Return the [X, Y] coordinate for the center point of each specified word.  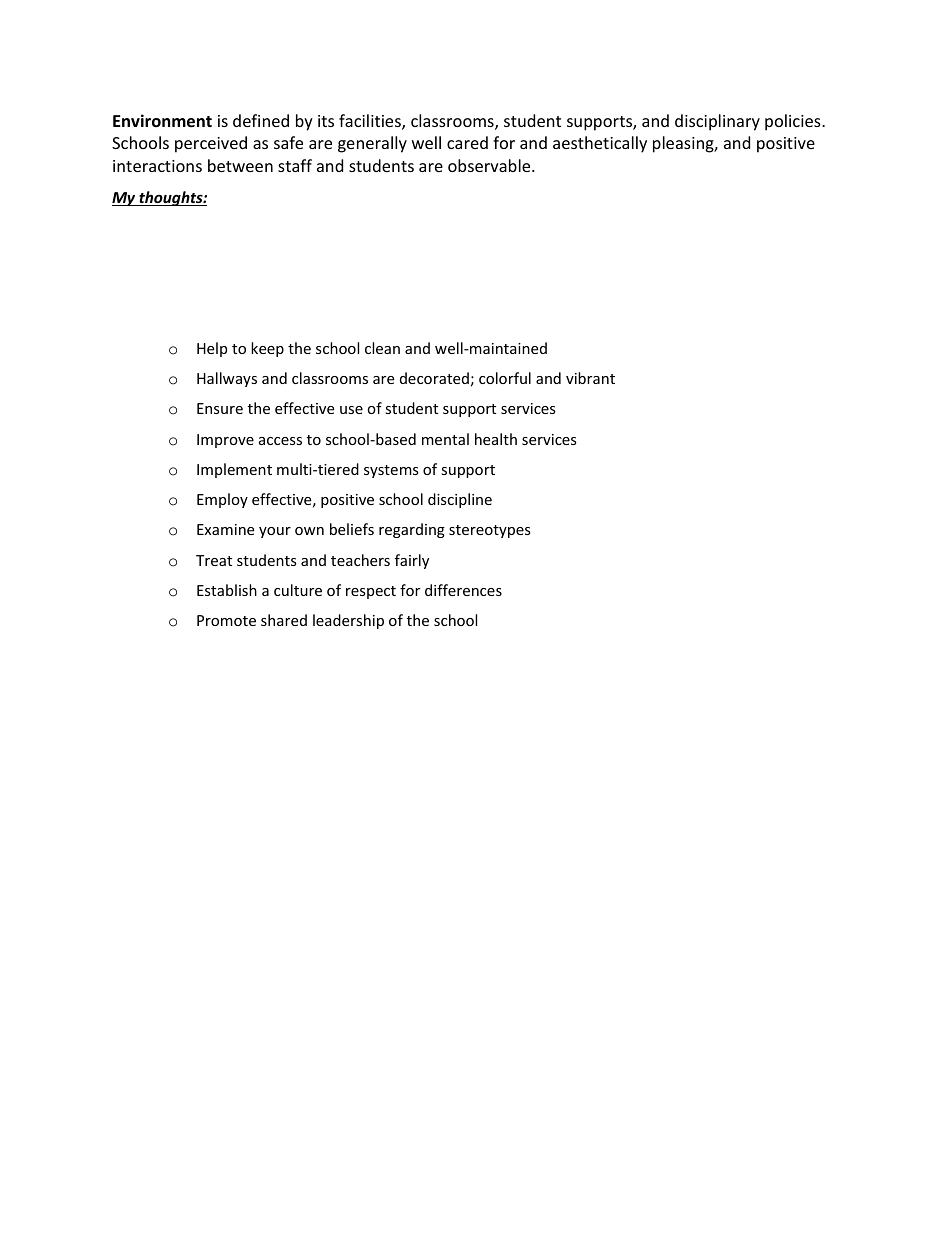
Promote [226, 620]
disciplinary [717, 122]
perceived [211, 144]
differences [463, 590]
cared [467, 142]
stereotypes [490, 531]
